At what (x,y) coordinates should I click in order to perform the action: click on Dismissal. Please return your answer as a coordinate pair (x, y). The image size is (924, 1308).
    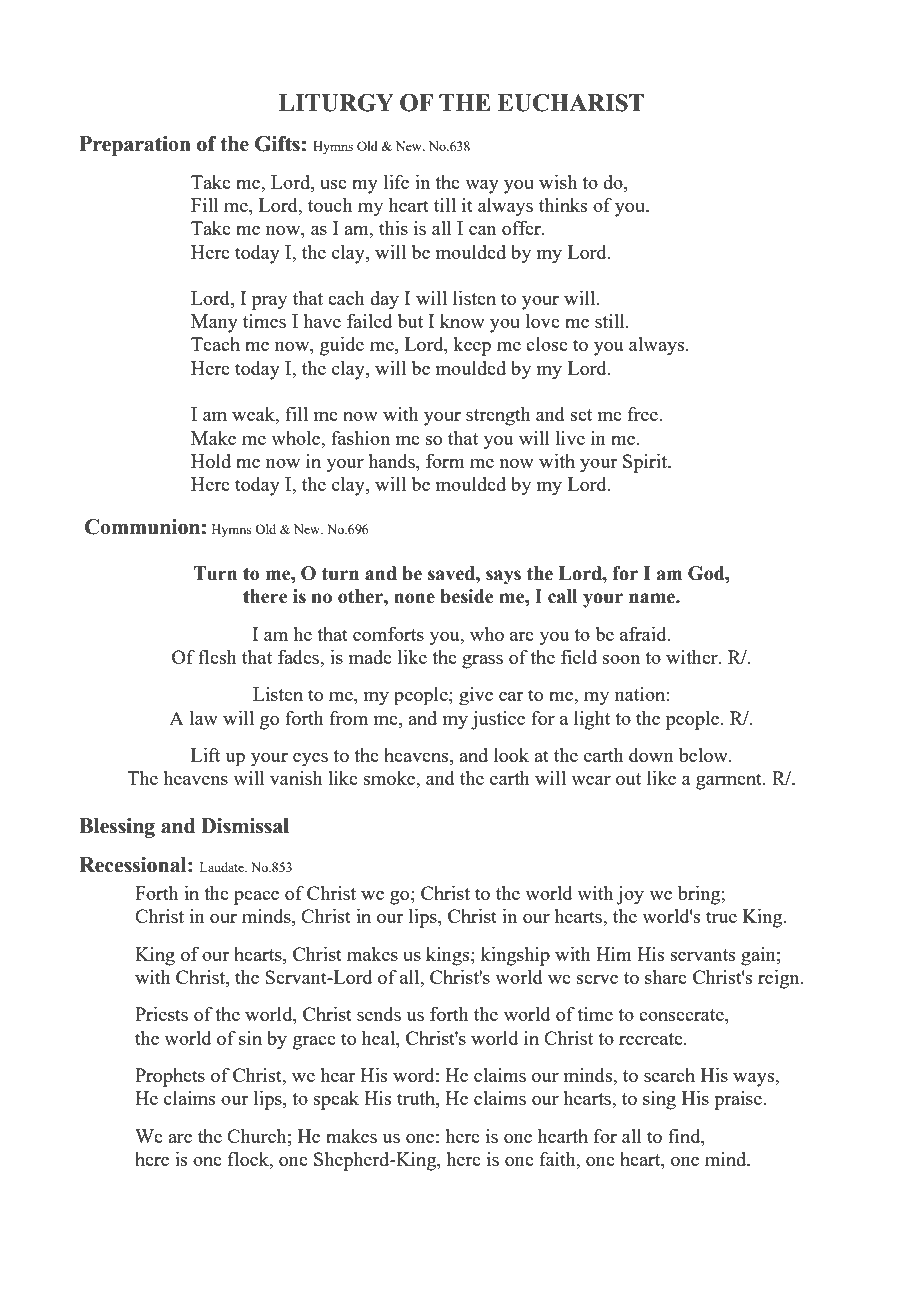
    Looking at the image, I should click on (245, 826).
